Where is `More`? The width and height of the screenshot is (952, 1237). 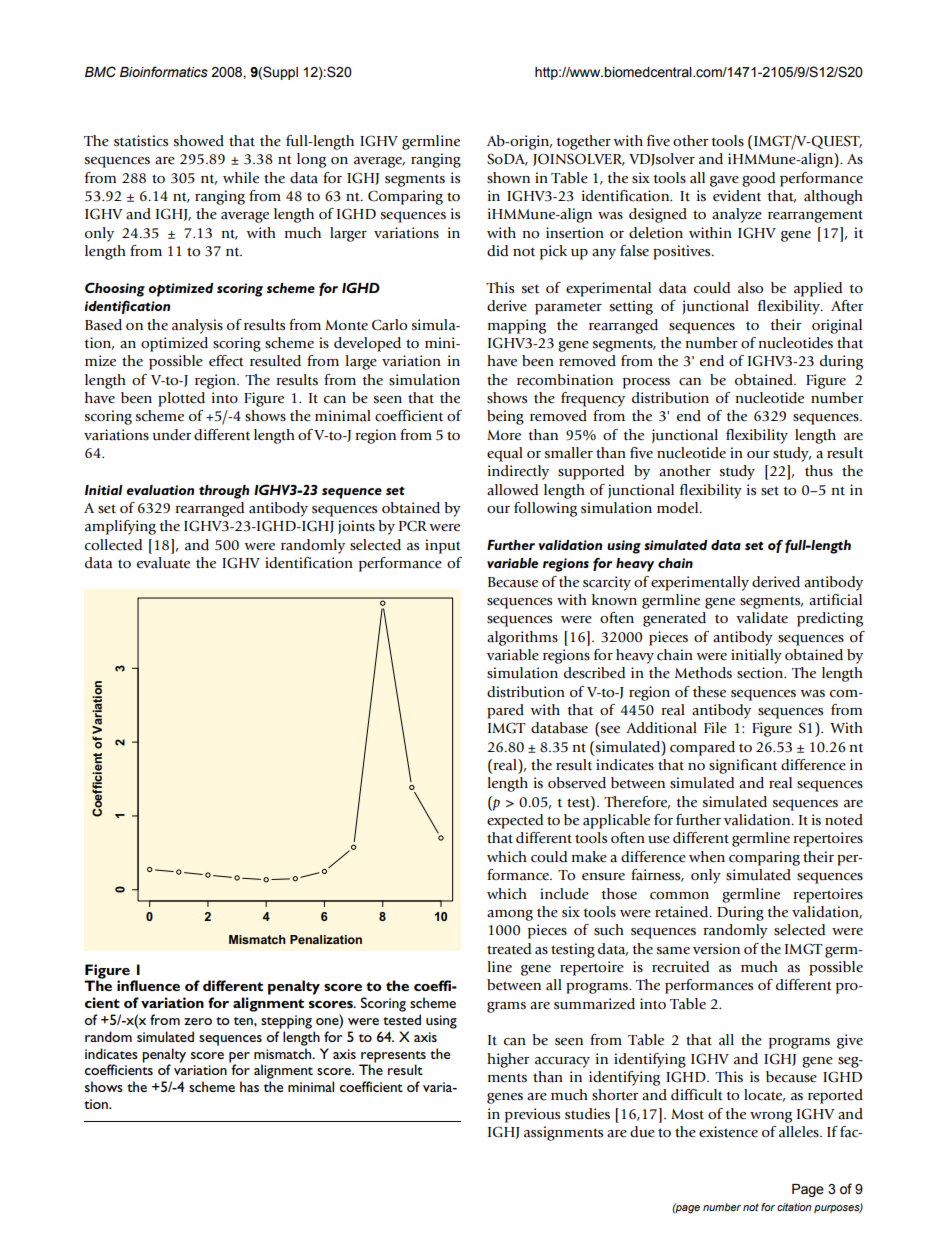 More is located at coordinates (504, 435).
